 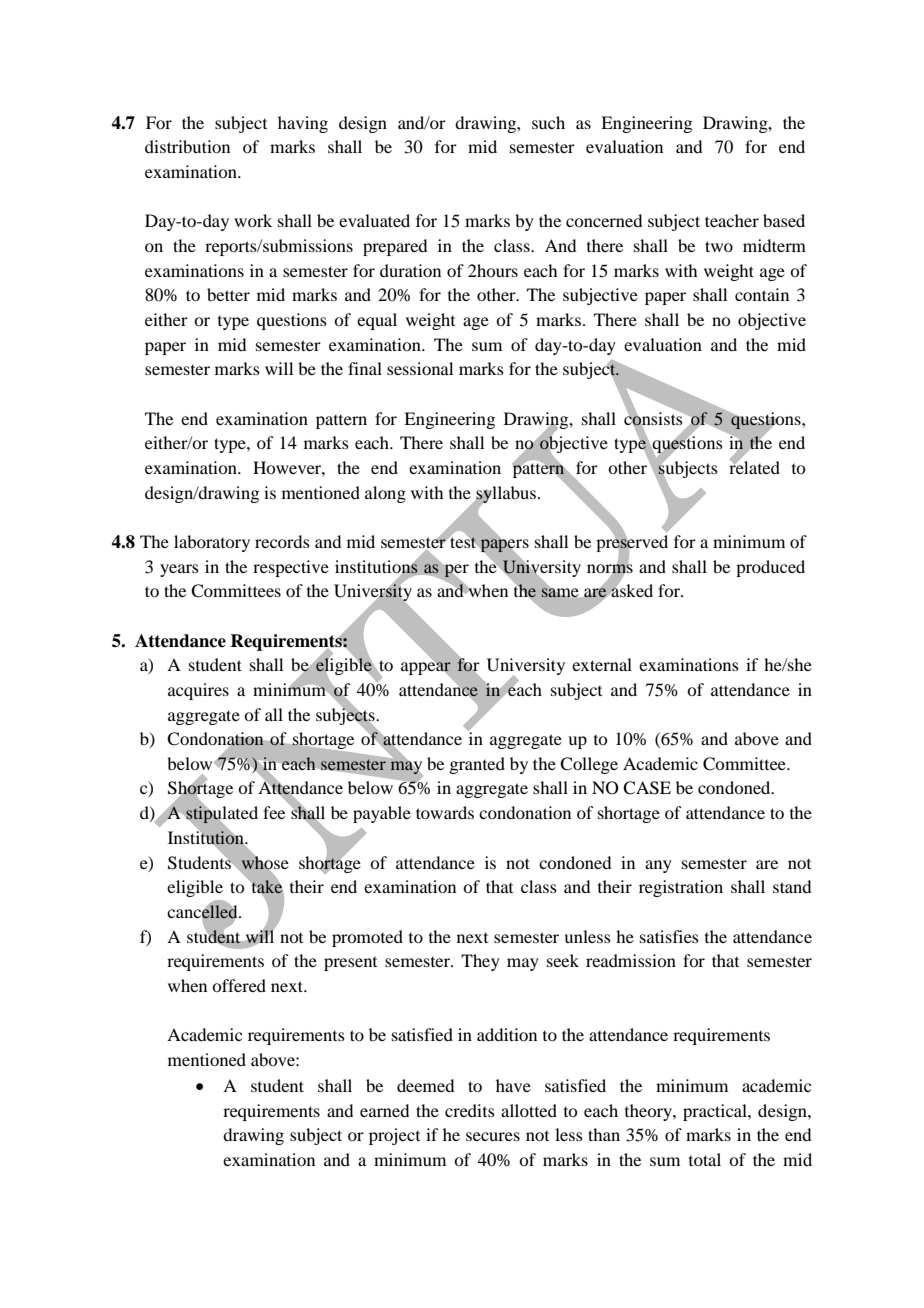 What do you see at coordinates (784, 220) in the screenshot?
I see `based` at bounding box center [784, 220].
